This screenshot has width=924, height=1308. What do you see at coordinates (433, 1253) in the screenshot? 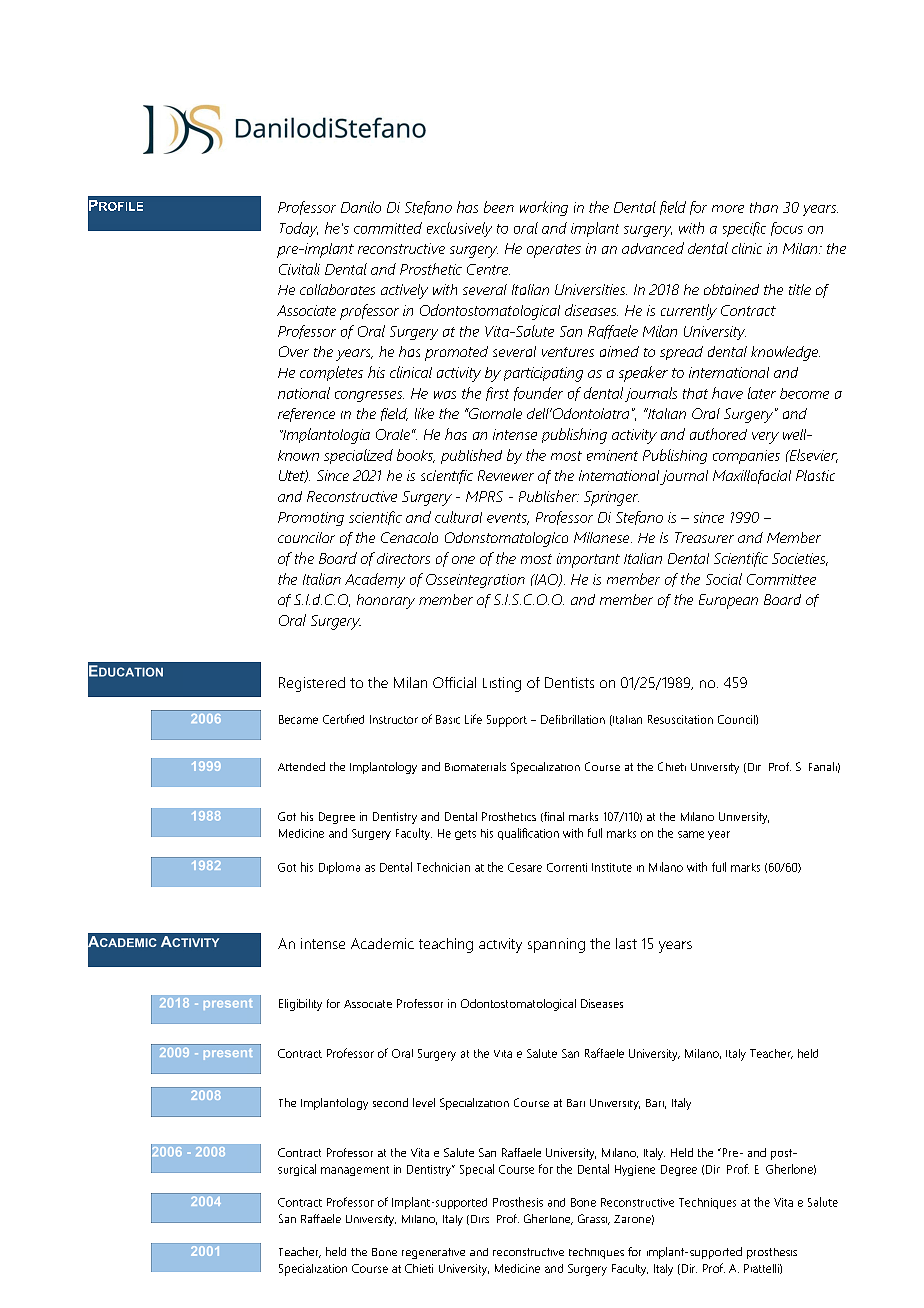
I see `regenerative` at bounding box center [433, 1253].
